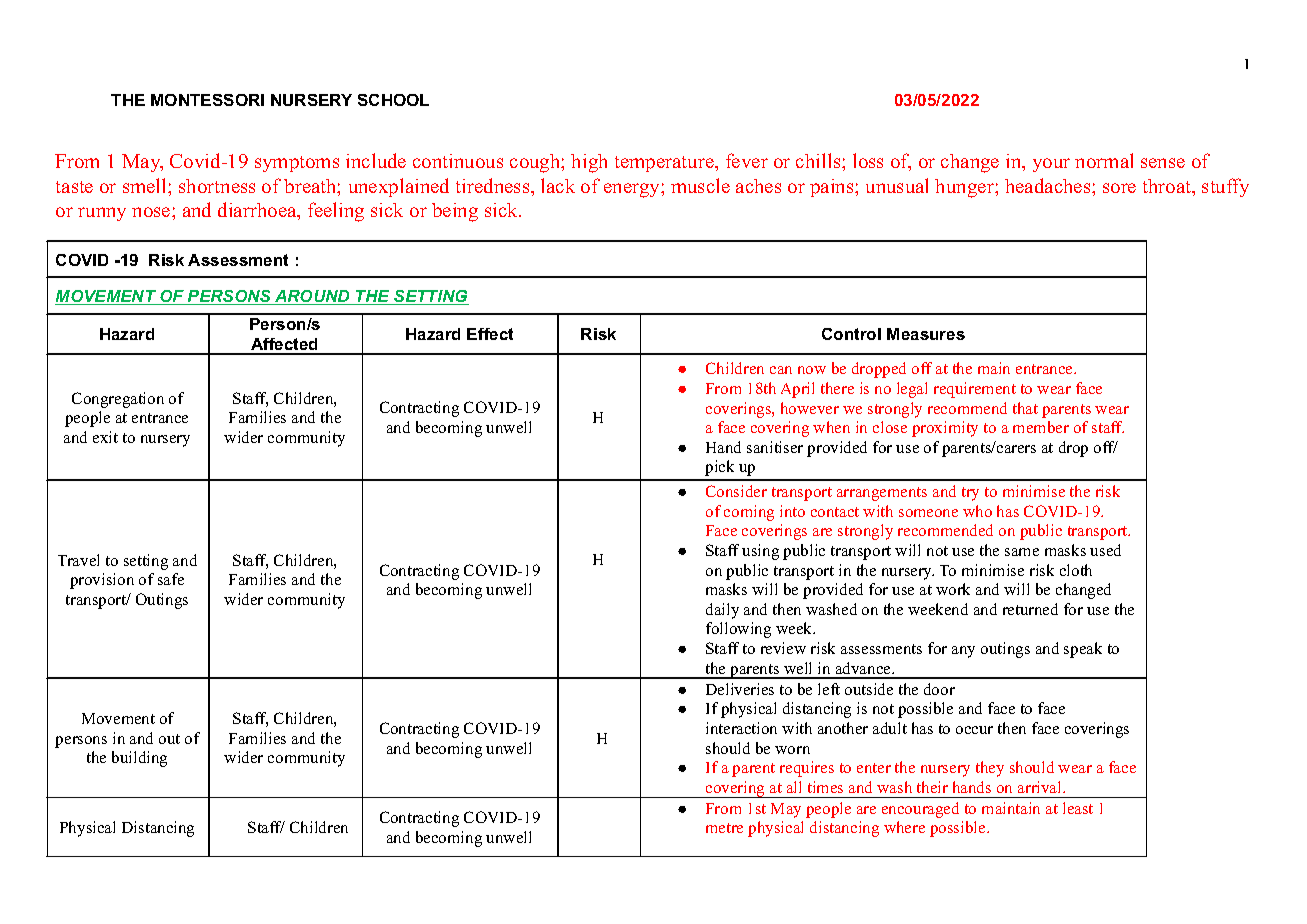 This screenshot has height=924, width=1307. I want to click on normal, so click(1104, 160).
